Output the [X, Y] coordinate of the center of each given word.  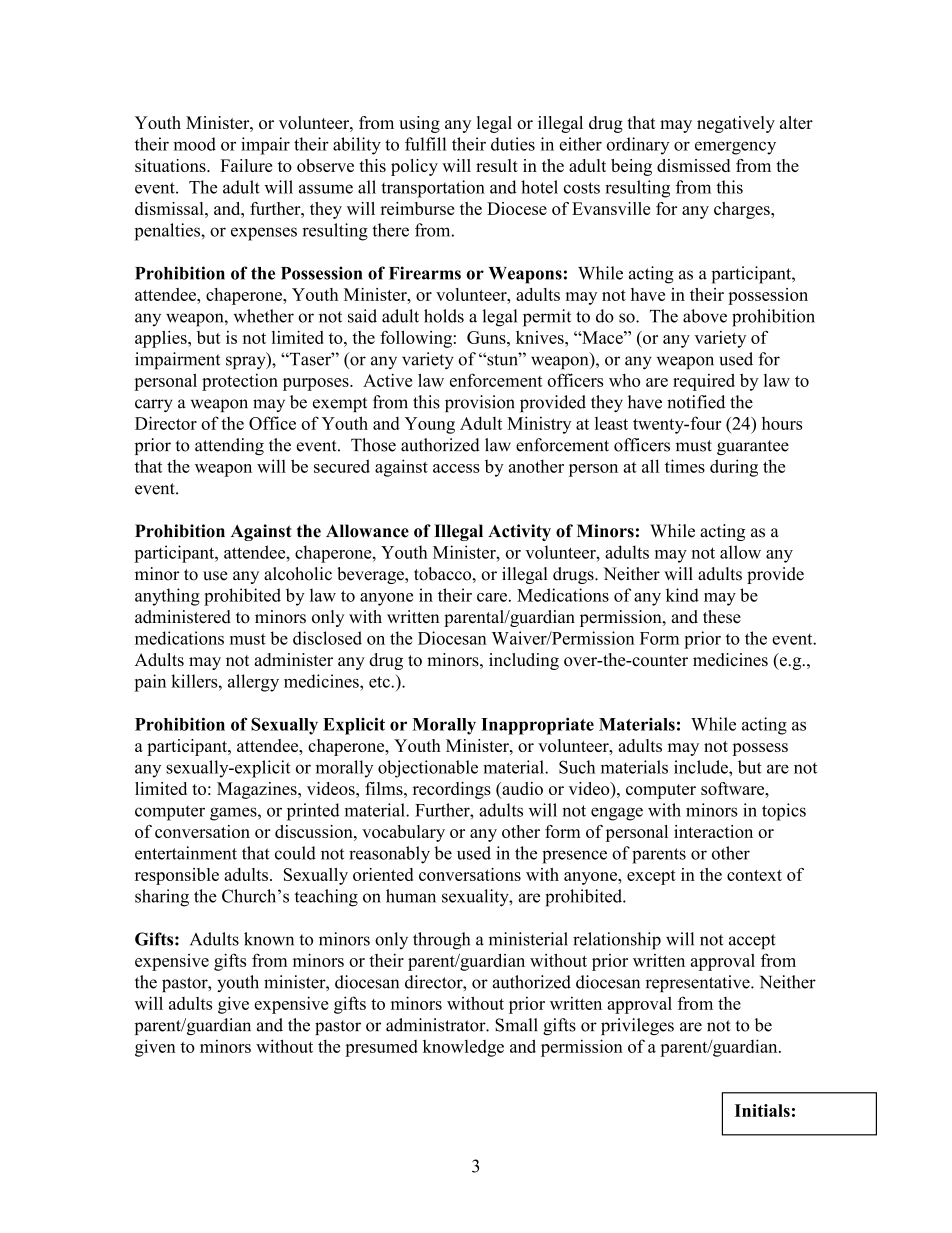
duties [513, 144]
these [722, 617]
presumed [381, 1048]
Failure [246, 165]
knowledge [463, 1048]
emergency [735, 148]
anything [167, 597]
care [492, 597]
